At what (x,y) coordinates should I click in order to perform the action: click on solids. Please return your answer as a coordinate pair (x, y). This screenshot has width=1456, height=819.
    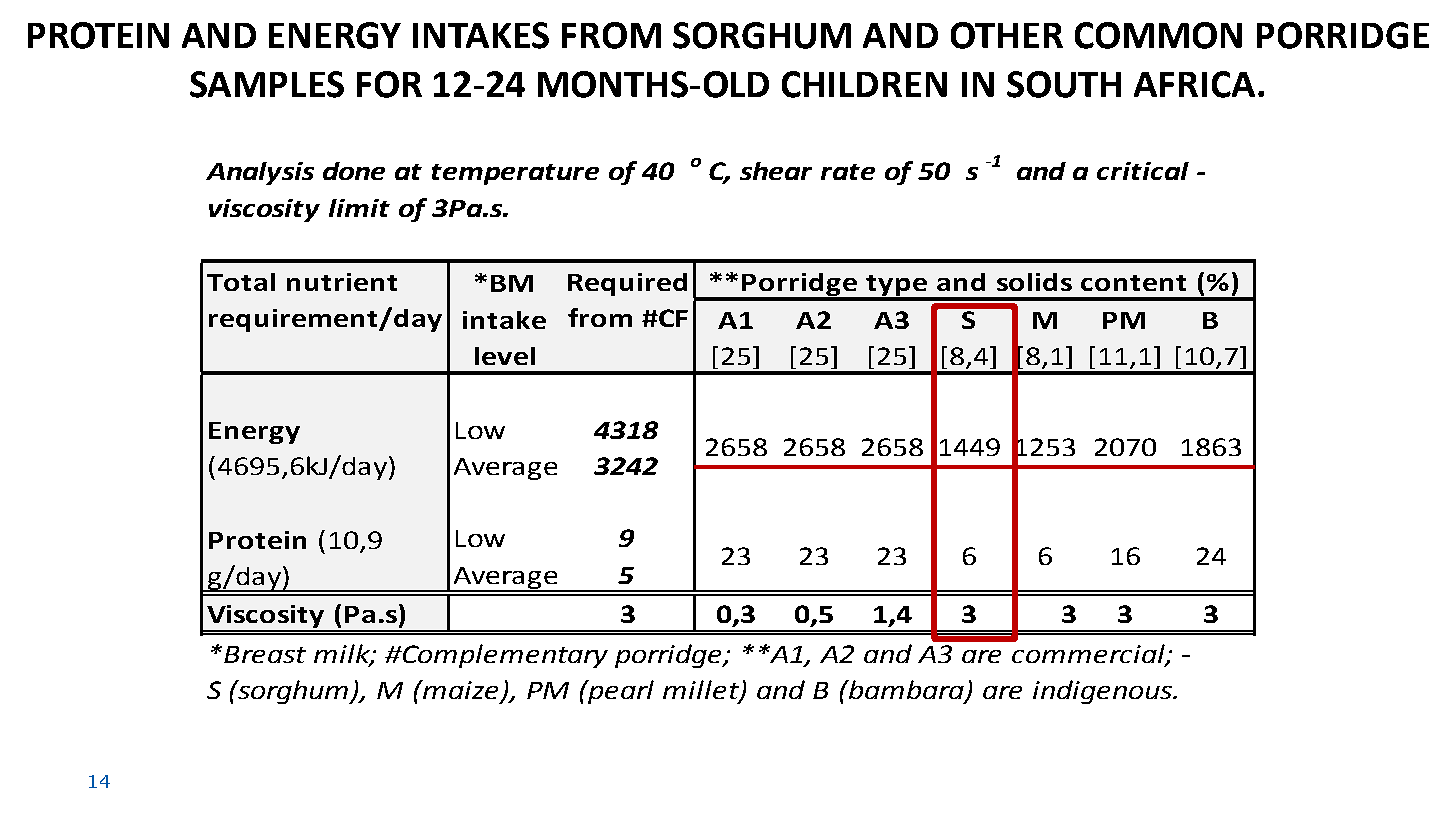
    Looking at the image, I should click on (1034, 282).
